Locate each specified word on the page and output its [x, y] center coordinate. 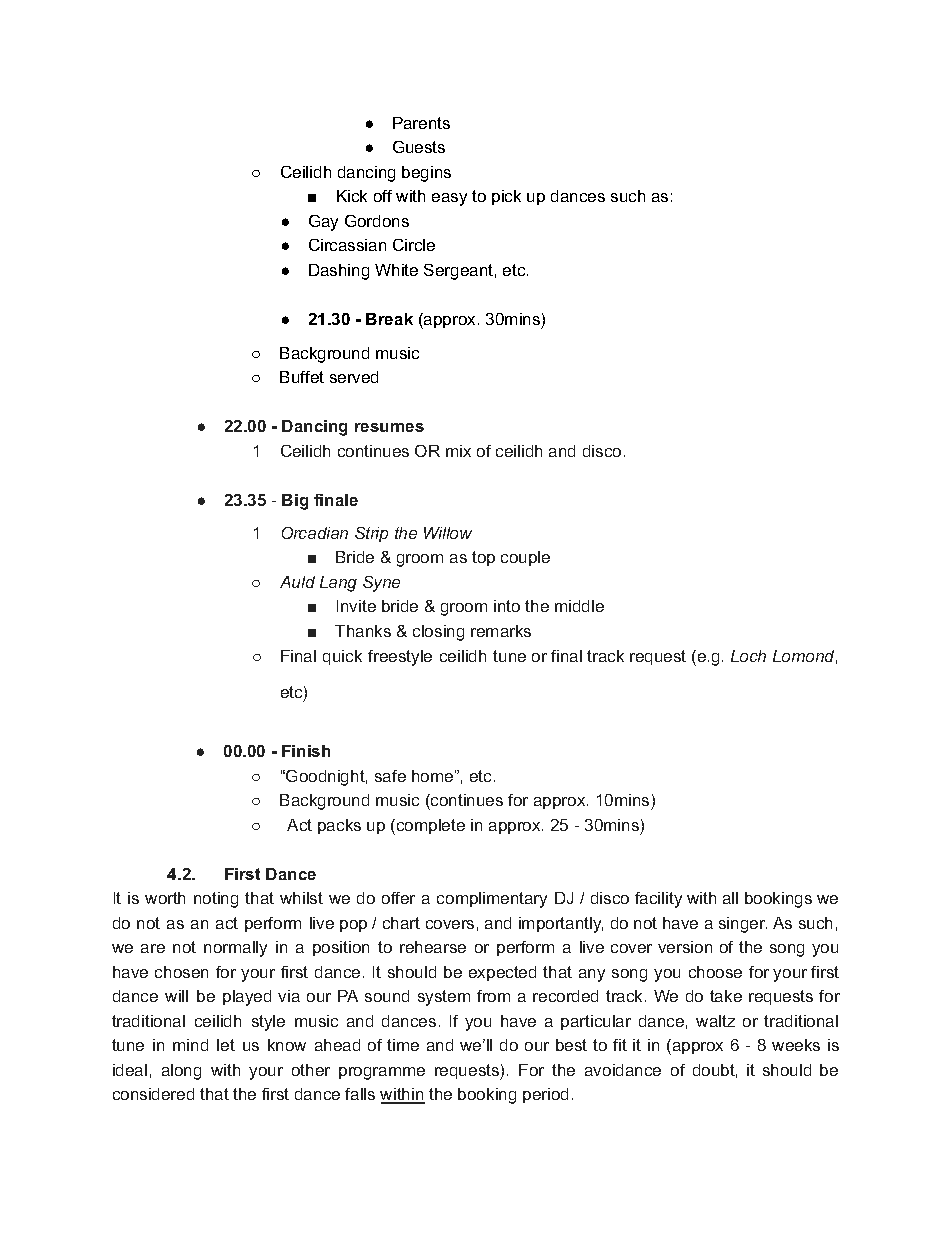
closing [438, 633]
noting [216, 900]
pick [506, 197]
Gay [323, 223]
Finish [306, 751]
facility [658, 900]
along [181, 1072]
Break [389, 319]
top [483, 558]
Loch [748, 656]
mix [458, 451]
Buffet [302, 377]
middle [579, 606]
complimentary [492, 900]
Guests [419, 147]
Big [295, 502]
